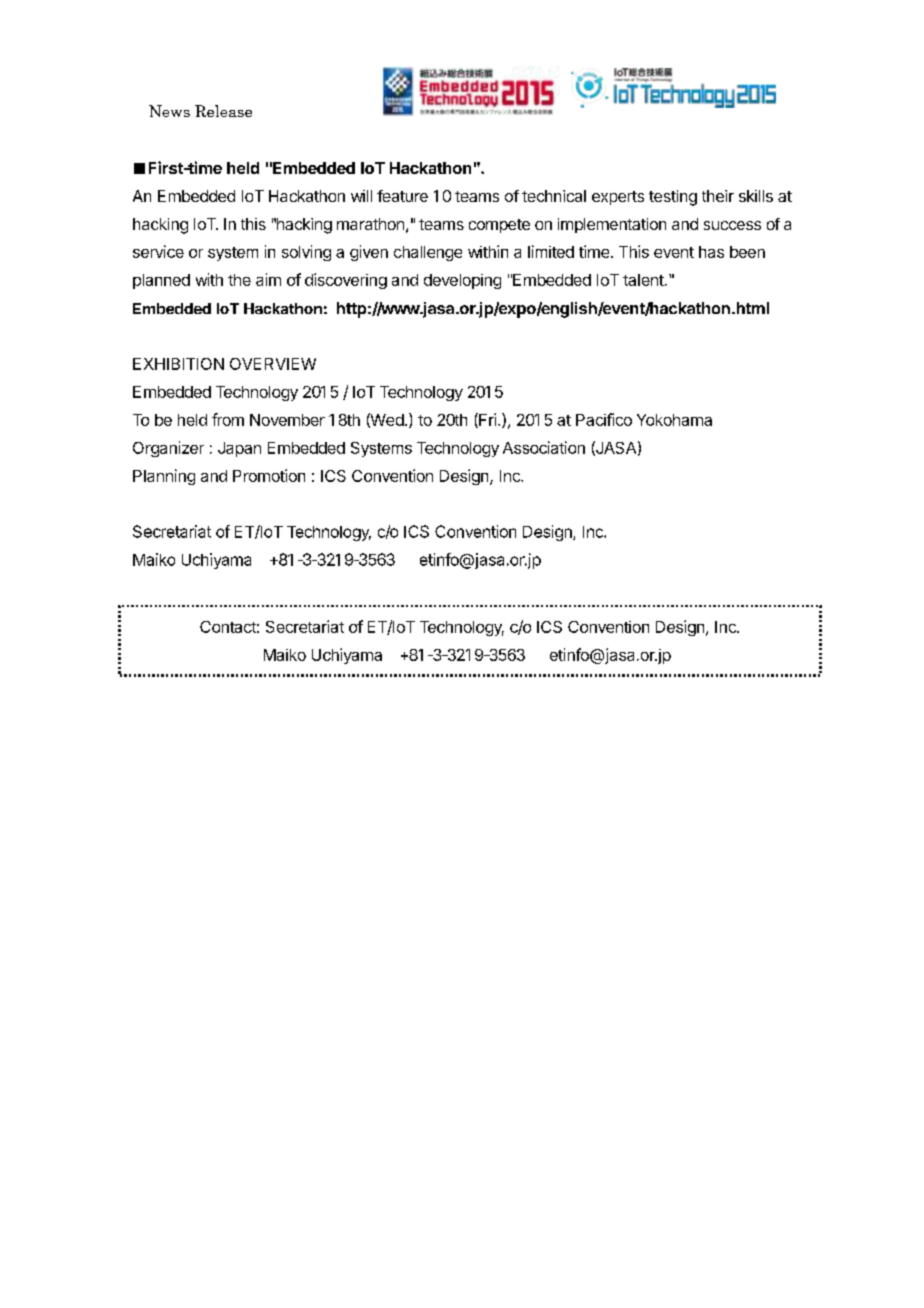 The width and height of the image is (924, 1308). Describe the element at coordinates (718, 196) in the image. I see `their` at that location.
